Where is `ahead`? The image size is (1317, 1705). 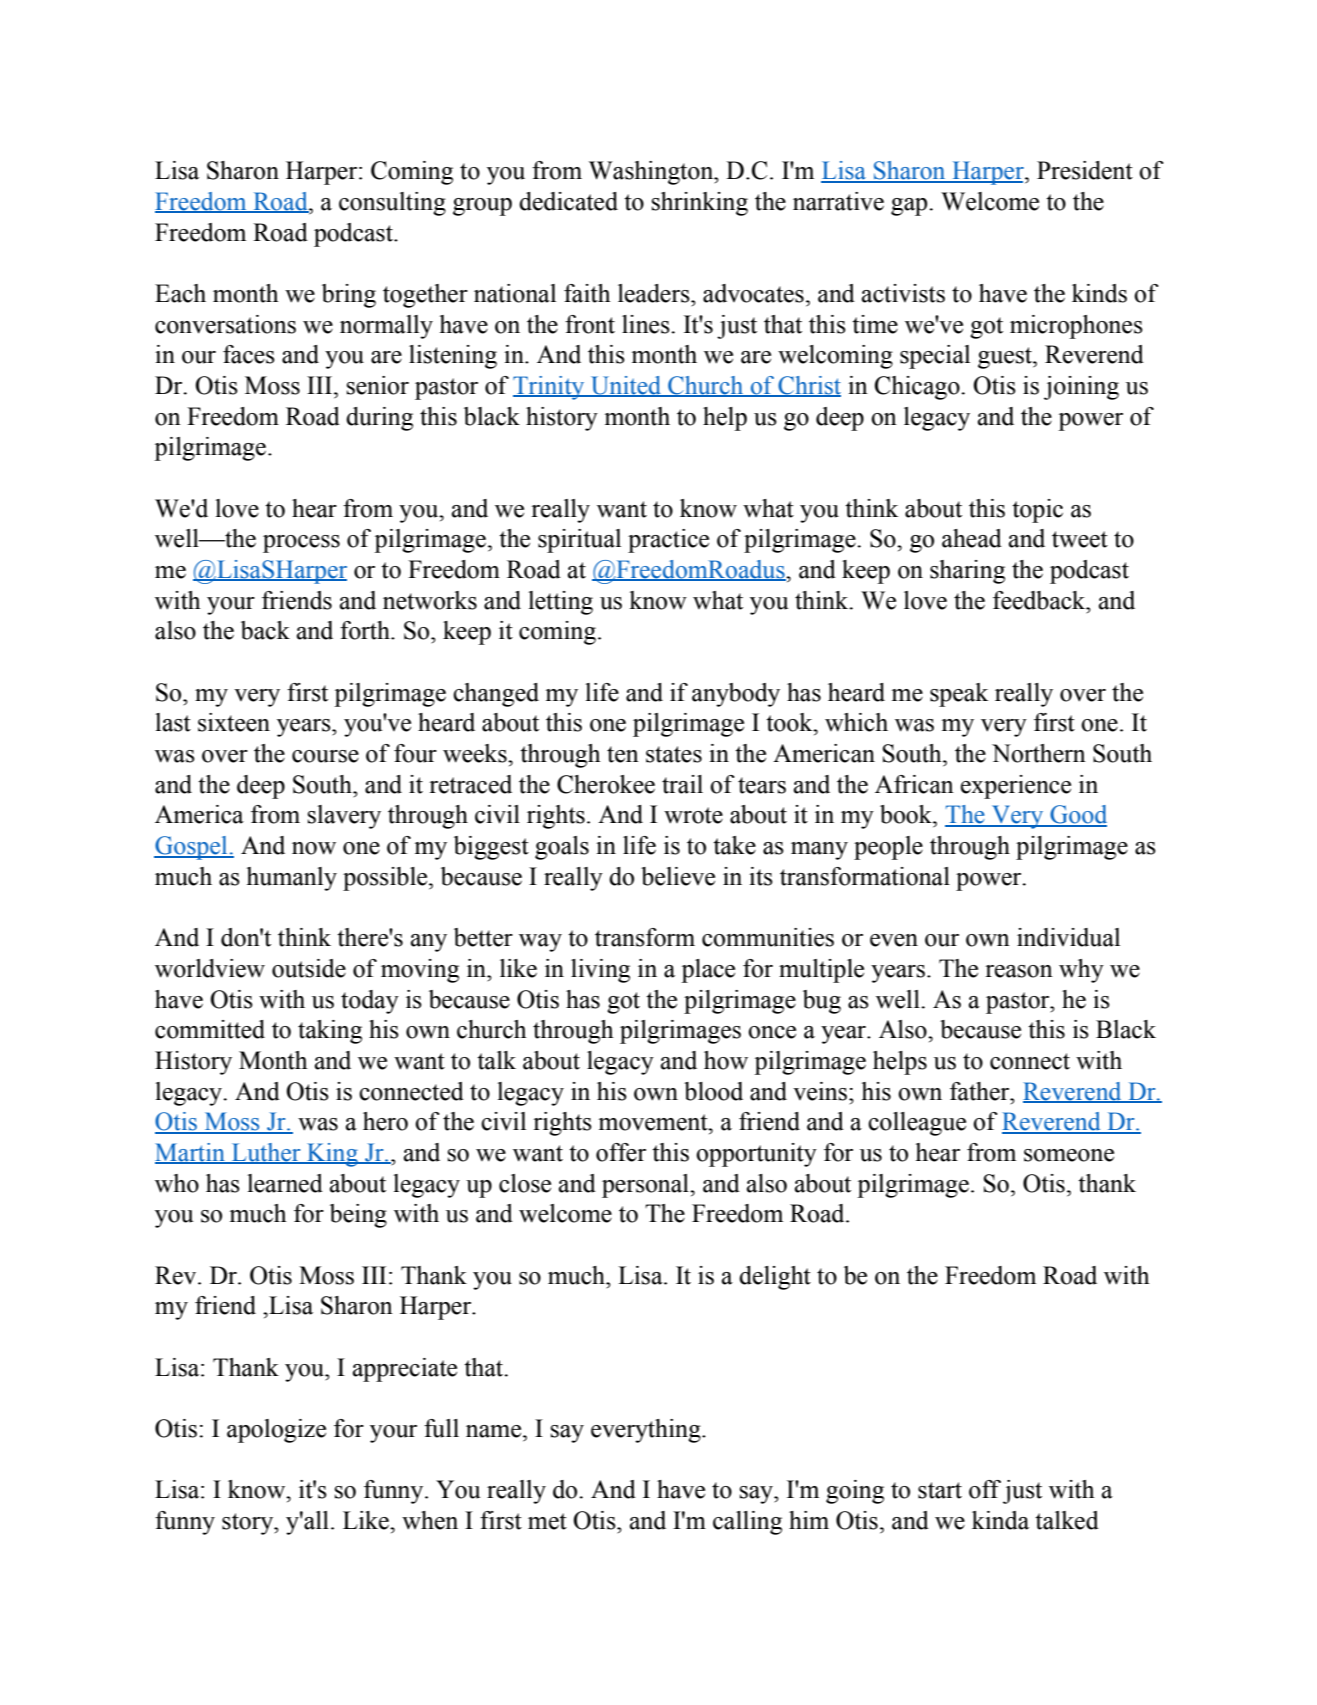 ahead is located at coordinates (972, 538).
